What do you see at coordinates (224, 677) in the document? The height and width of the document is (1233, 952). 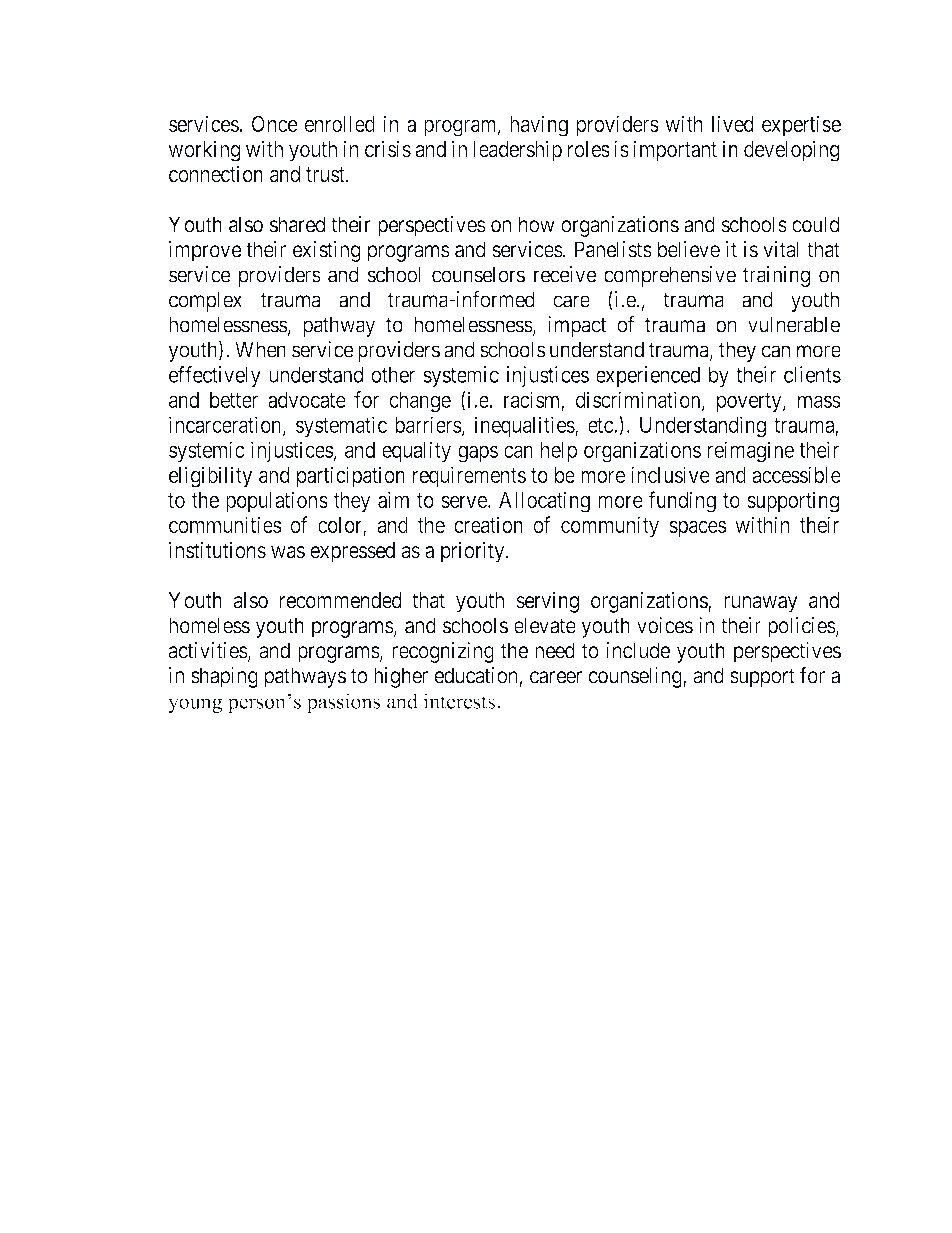 I see `shaping` at bounding box center [224, 677].
